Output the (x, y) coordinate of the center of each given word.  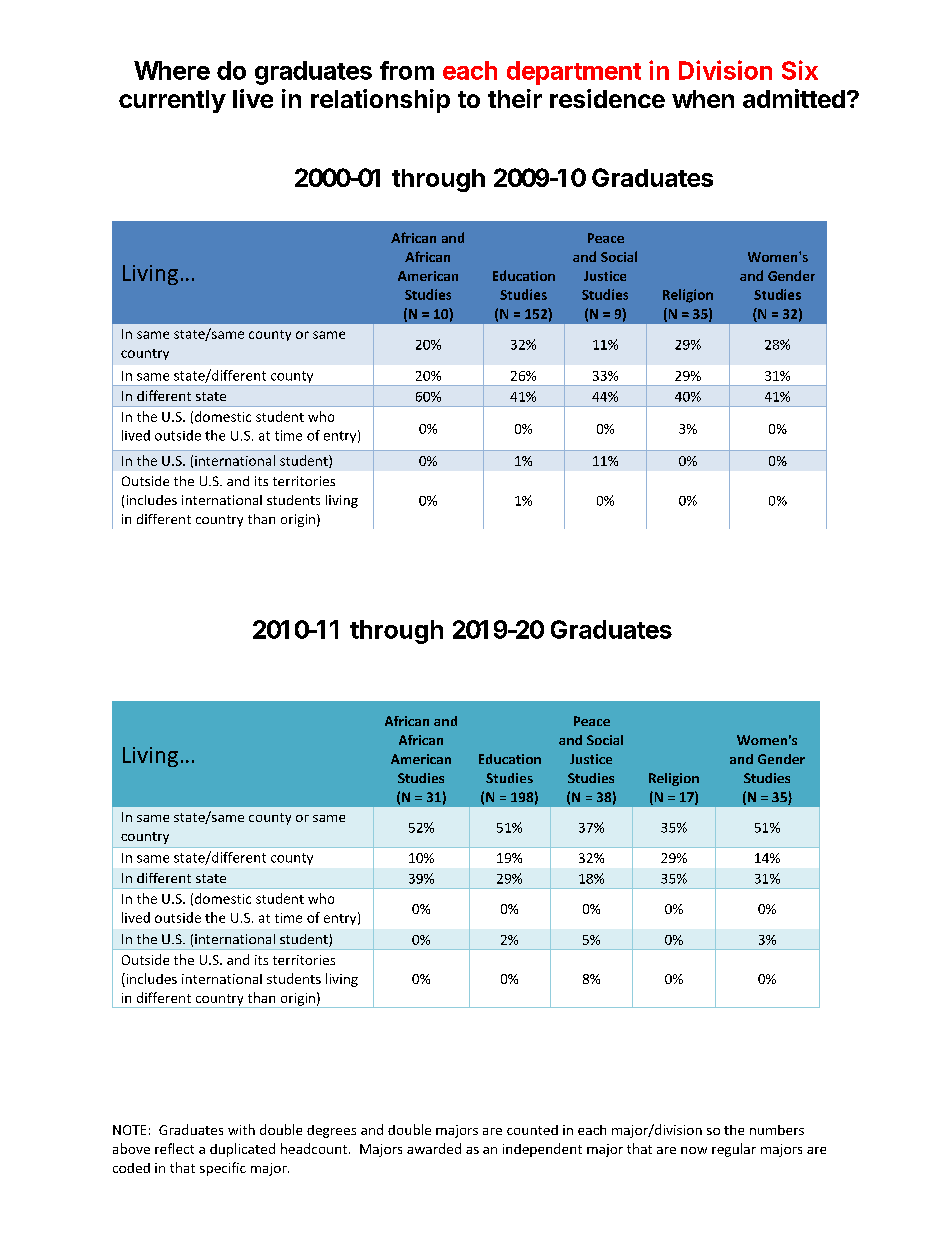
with (241, 1129)
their (515, 98)
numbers (777, 1130)
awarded (434, 1148)
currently (172, 101)
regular (734, 1150)
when (703, 99)
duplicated (242, 1150)
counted (532, 1130)
